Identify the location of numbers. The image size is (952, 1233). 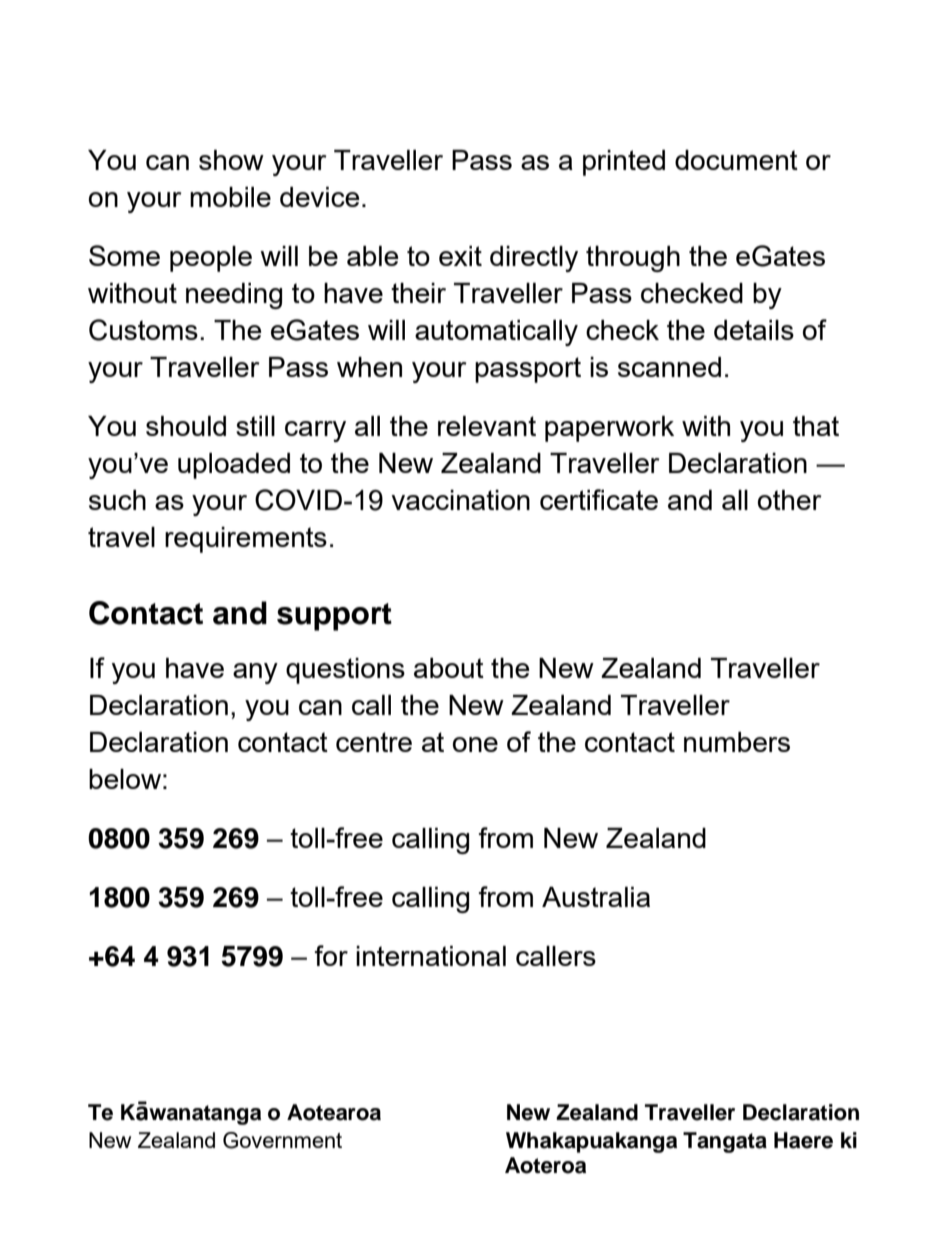
(737, 742).
